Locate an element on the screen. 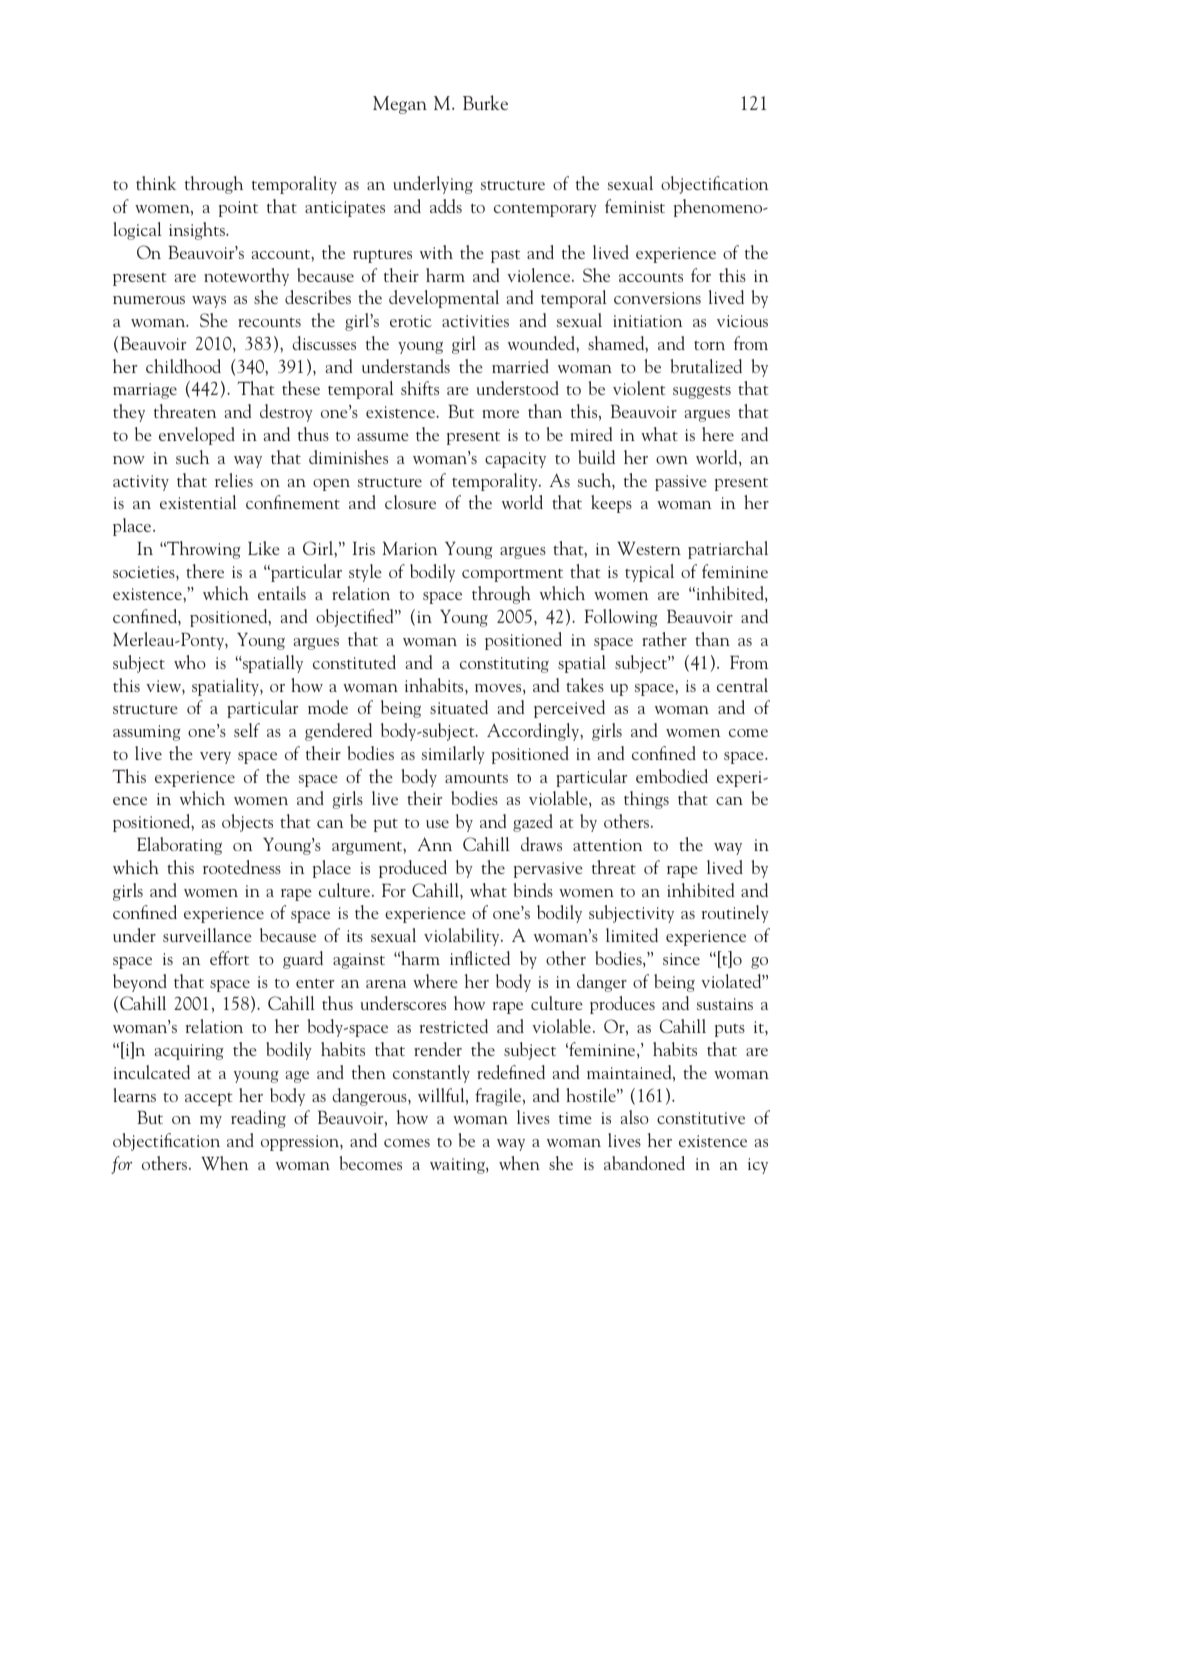 The width and height of the screenshot is (1183, 1674). feminist is located at coordinates (635, 206).
